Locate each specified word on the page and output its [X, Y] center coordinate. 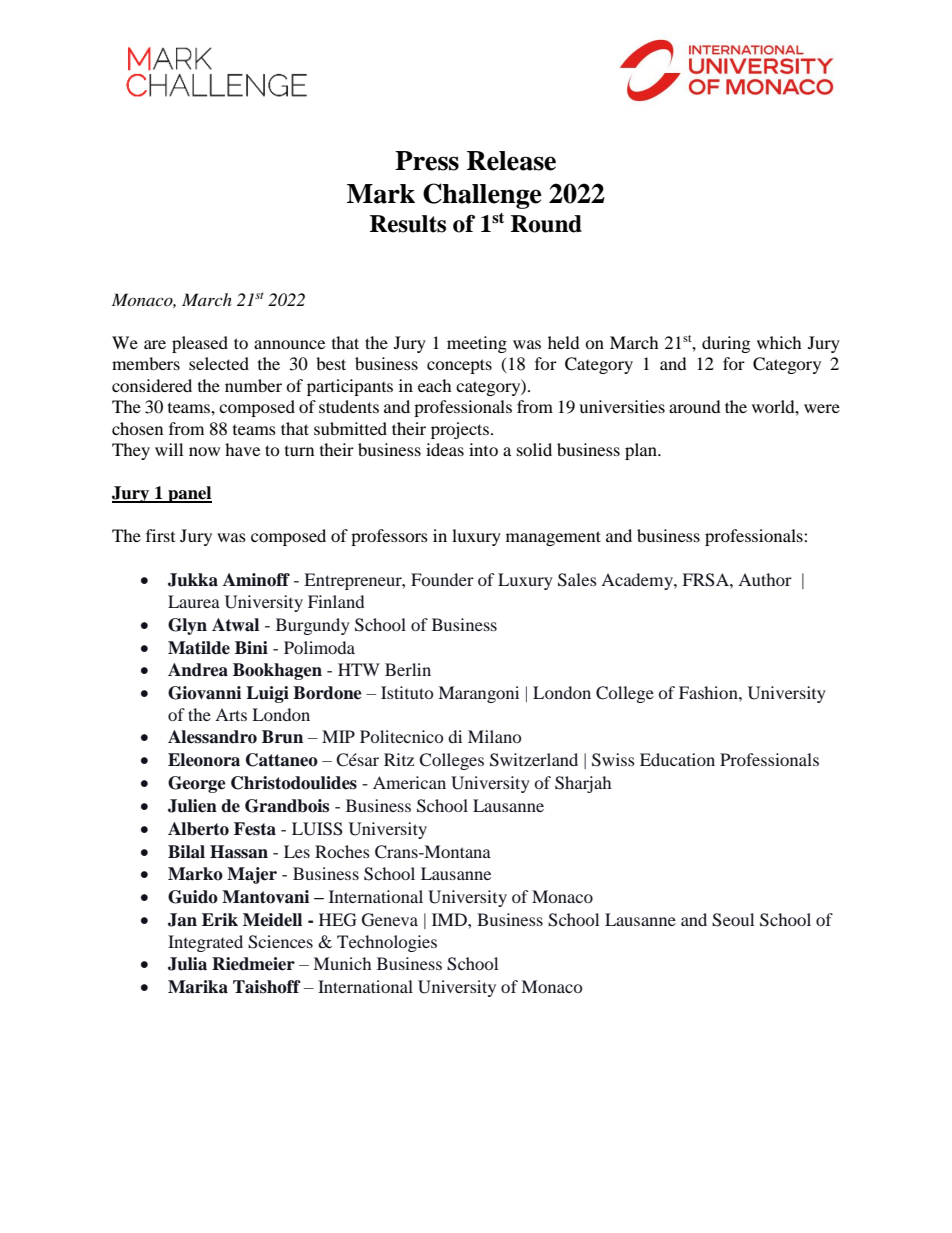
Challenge [482, 196]
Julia [187, 964]
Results [408, 224]
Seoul [733, 920]
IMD [450, 919]
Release [511, 161]
